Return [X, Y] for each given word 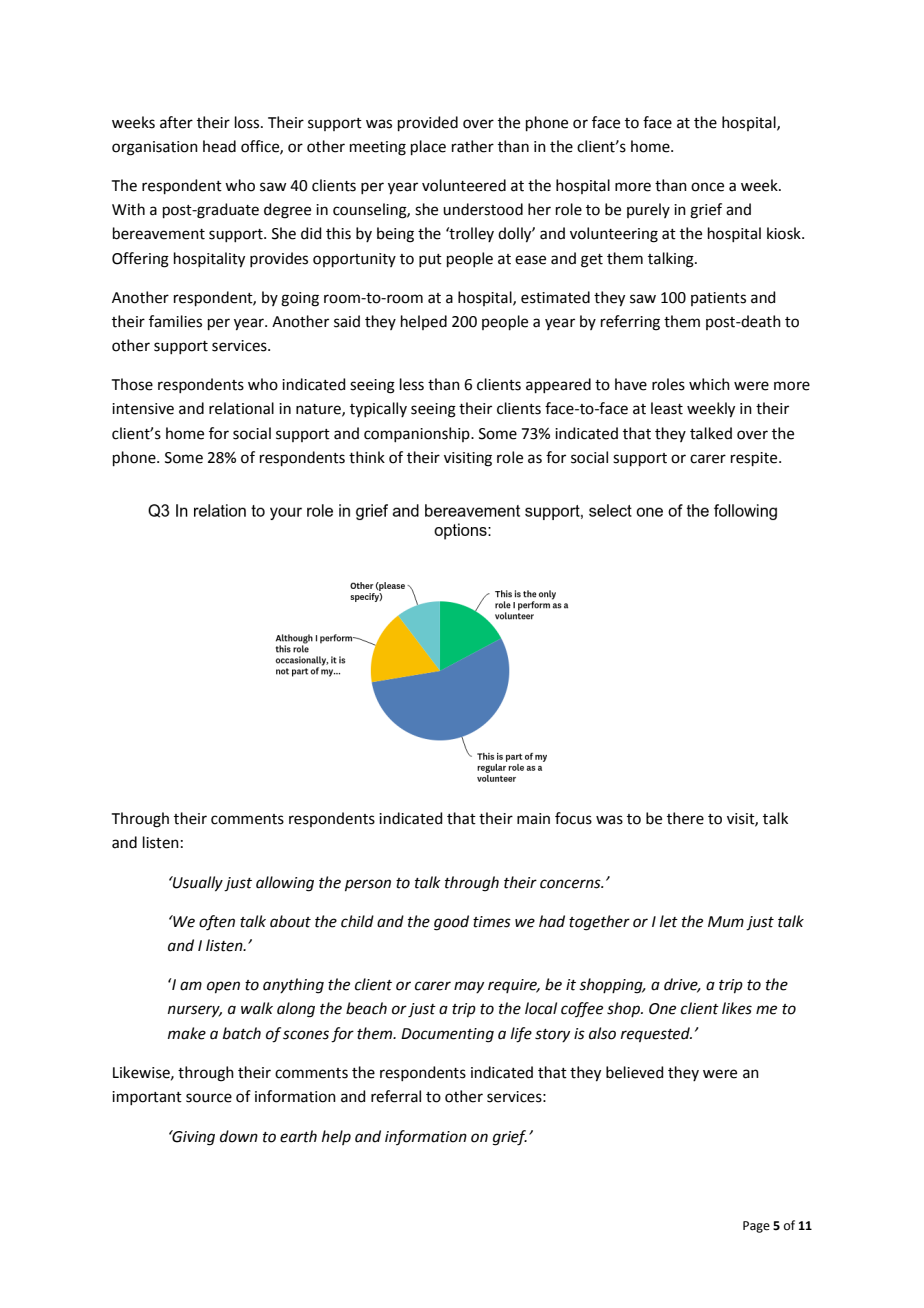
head [219, 146]
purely [648, 210]
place [428, 147]
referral [396, 1096]
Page [756, 1227]
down [239, 1136]
